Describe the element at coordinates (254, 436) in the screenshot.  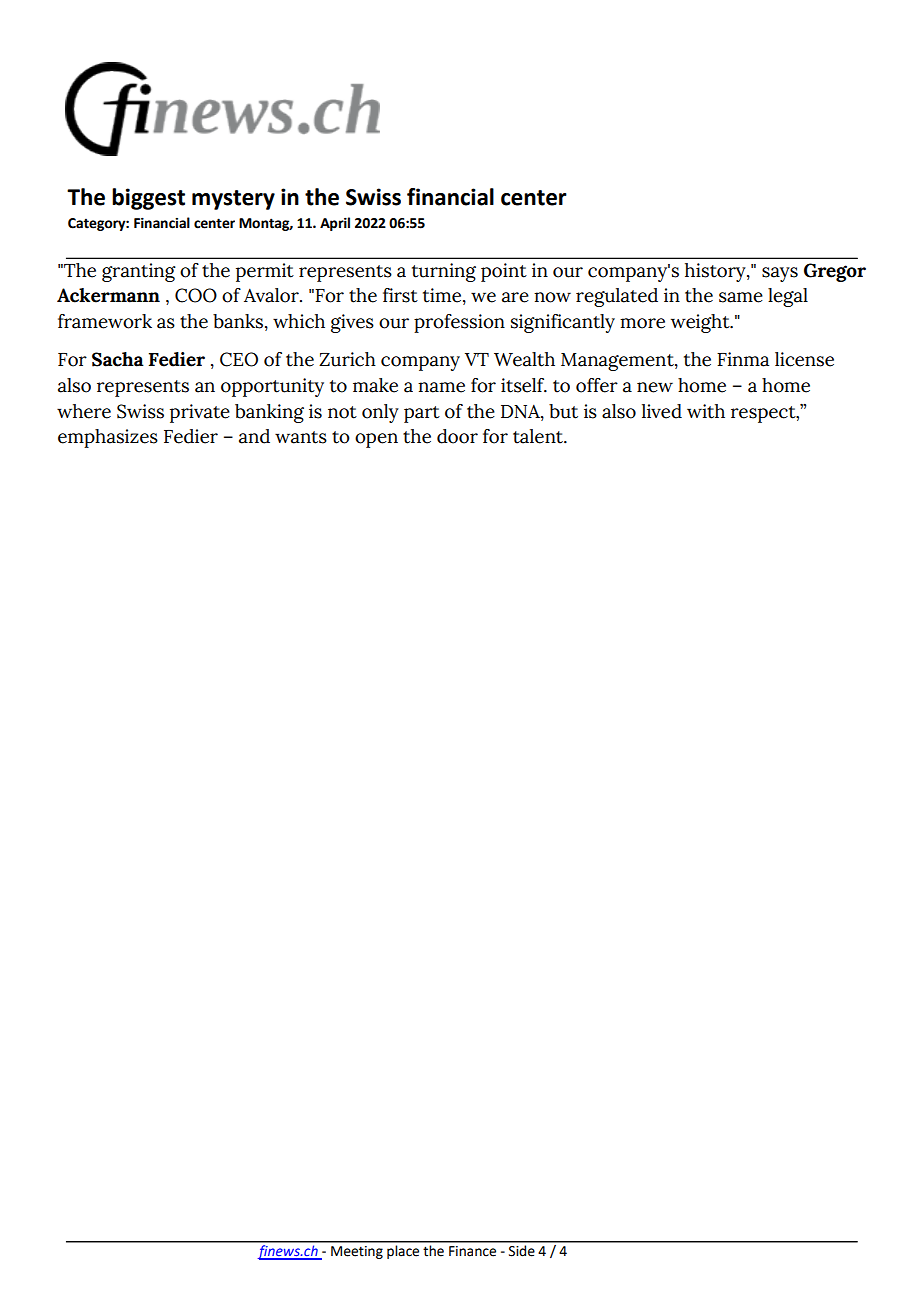
I see `and` at that location.
